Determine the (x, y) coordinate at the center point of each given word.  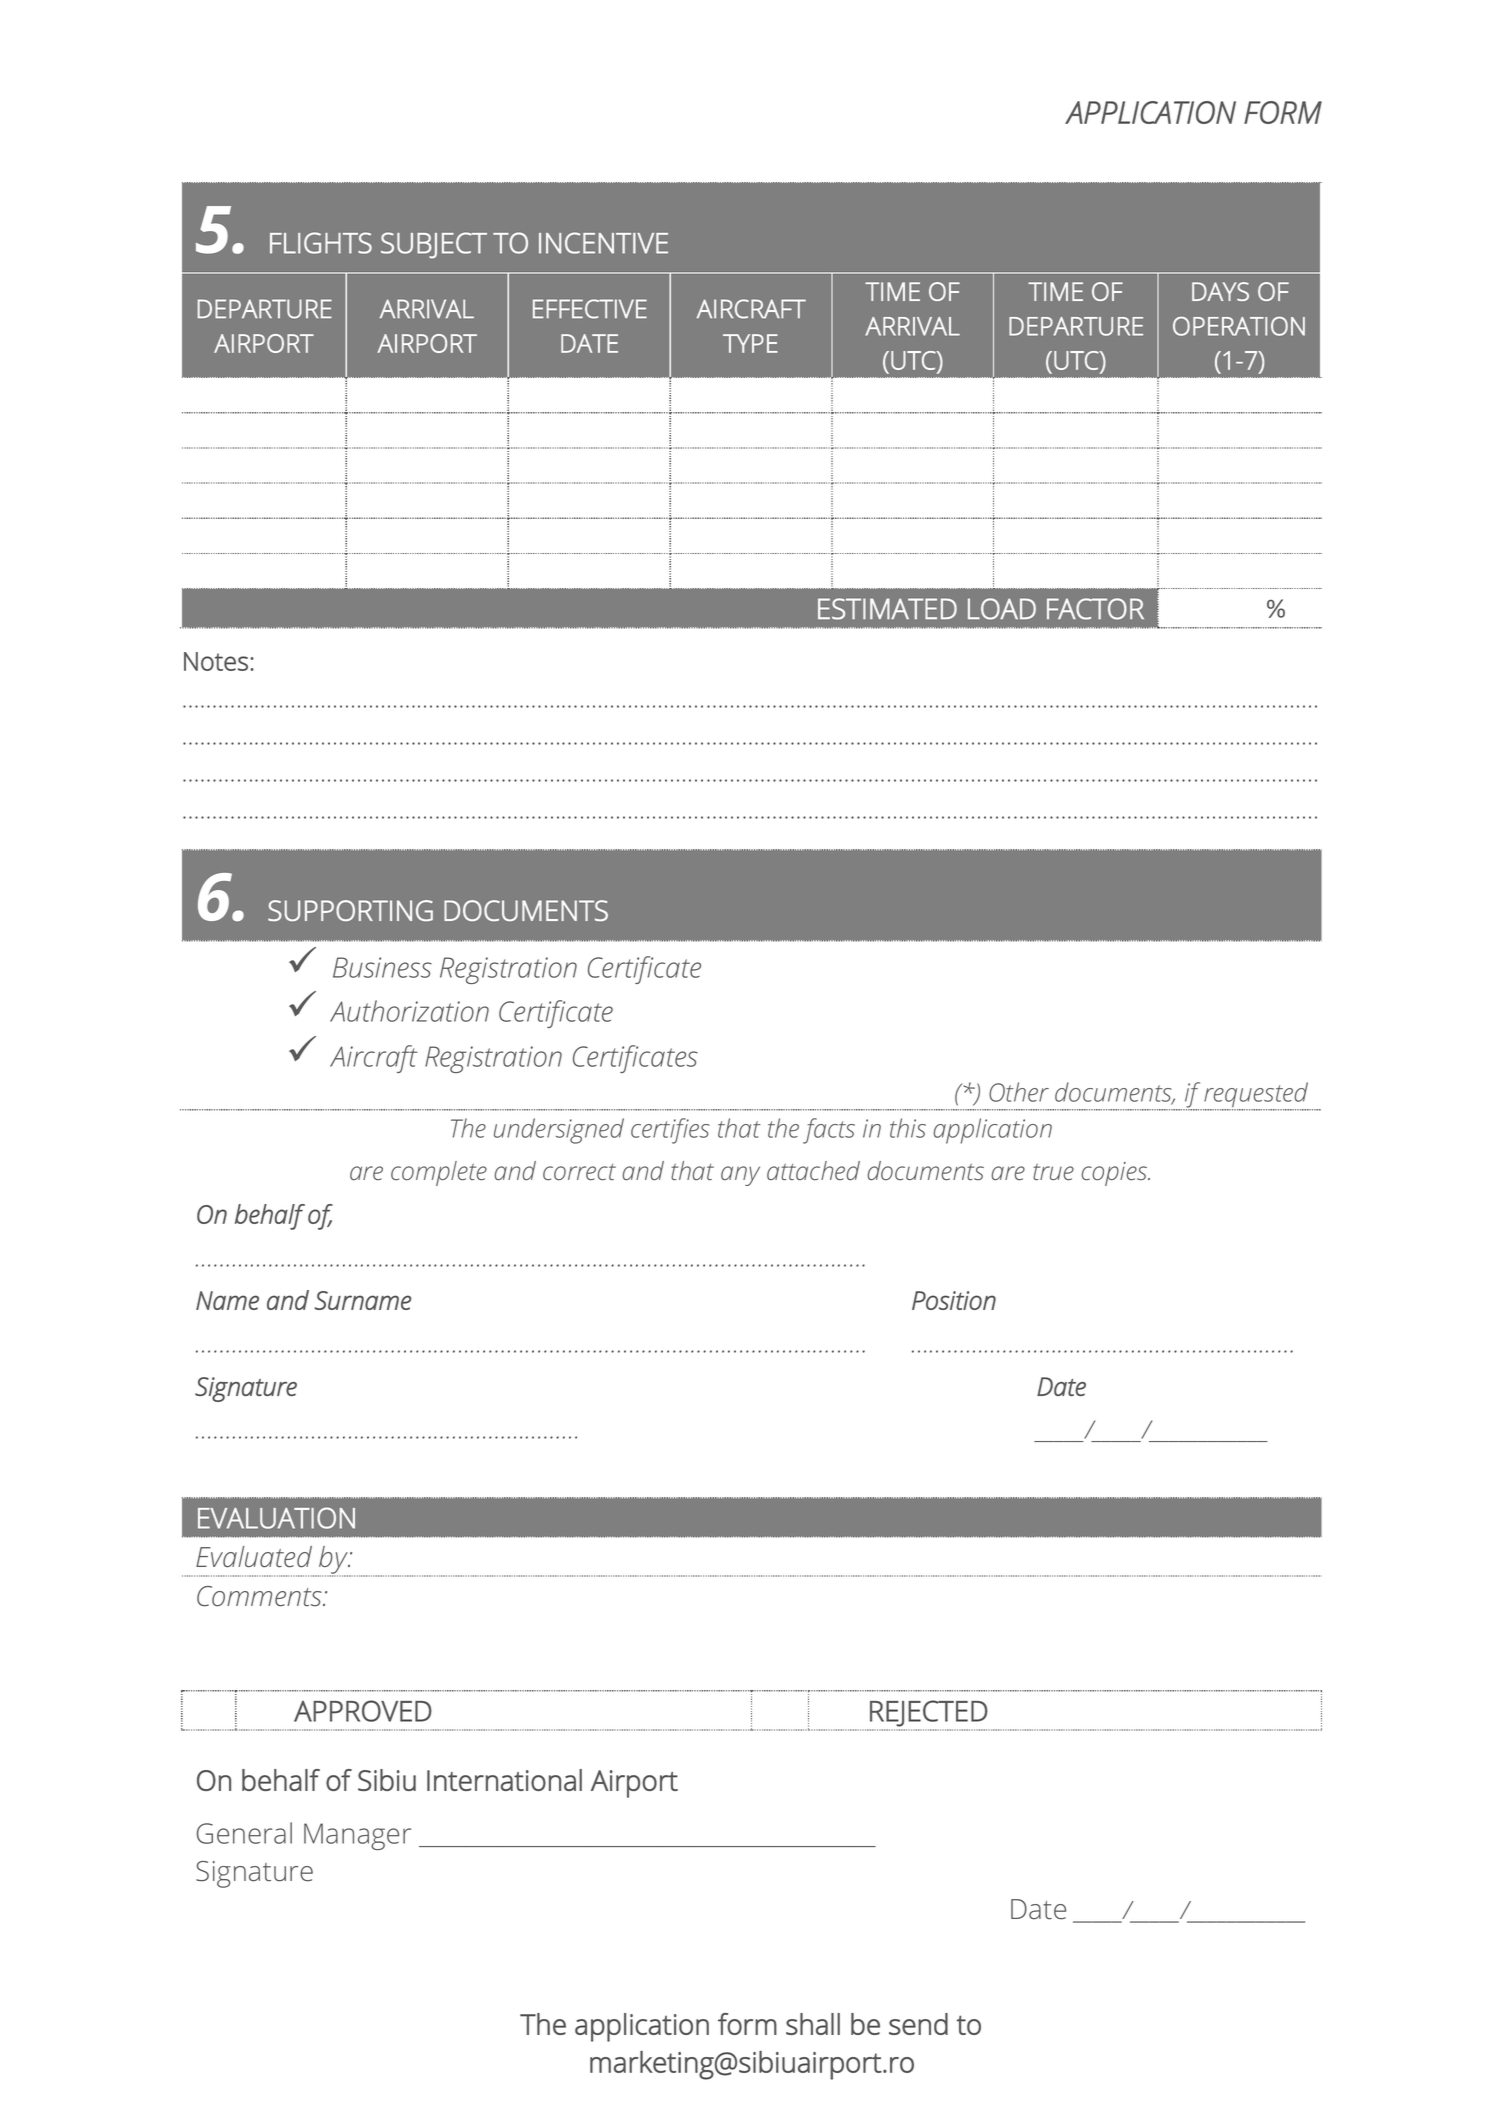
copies (1116, 1174)
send (918, 2024)
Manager (357, 1836)
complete (439, 1173)
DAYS (1220, 291)
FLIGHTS (321, 243)
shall (813, 2024)
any (740, 1176)
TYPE (750, 343)
